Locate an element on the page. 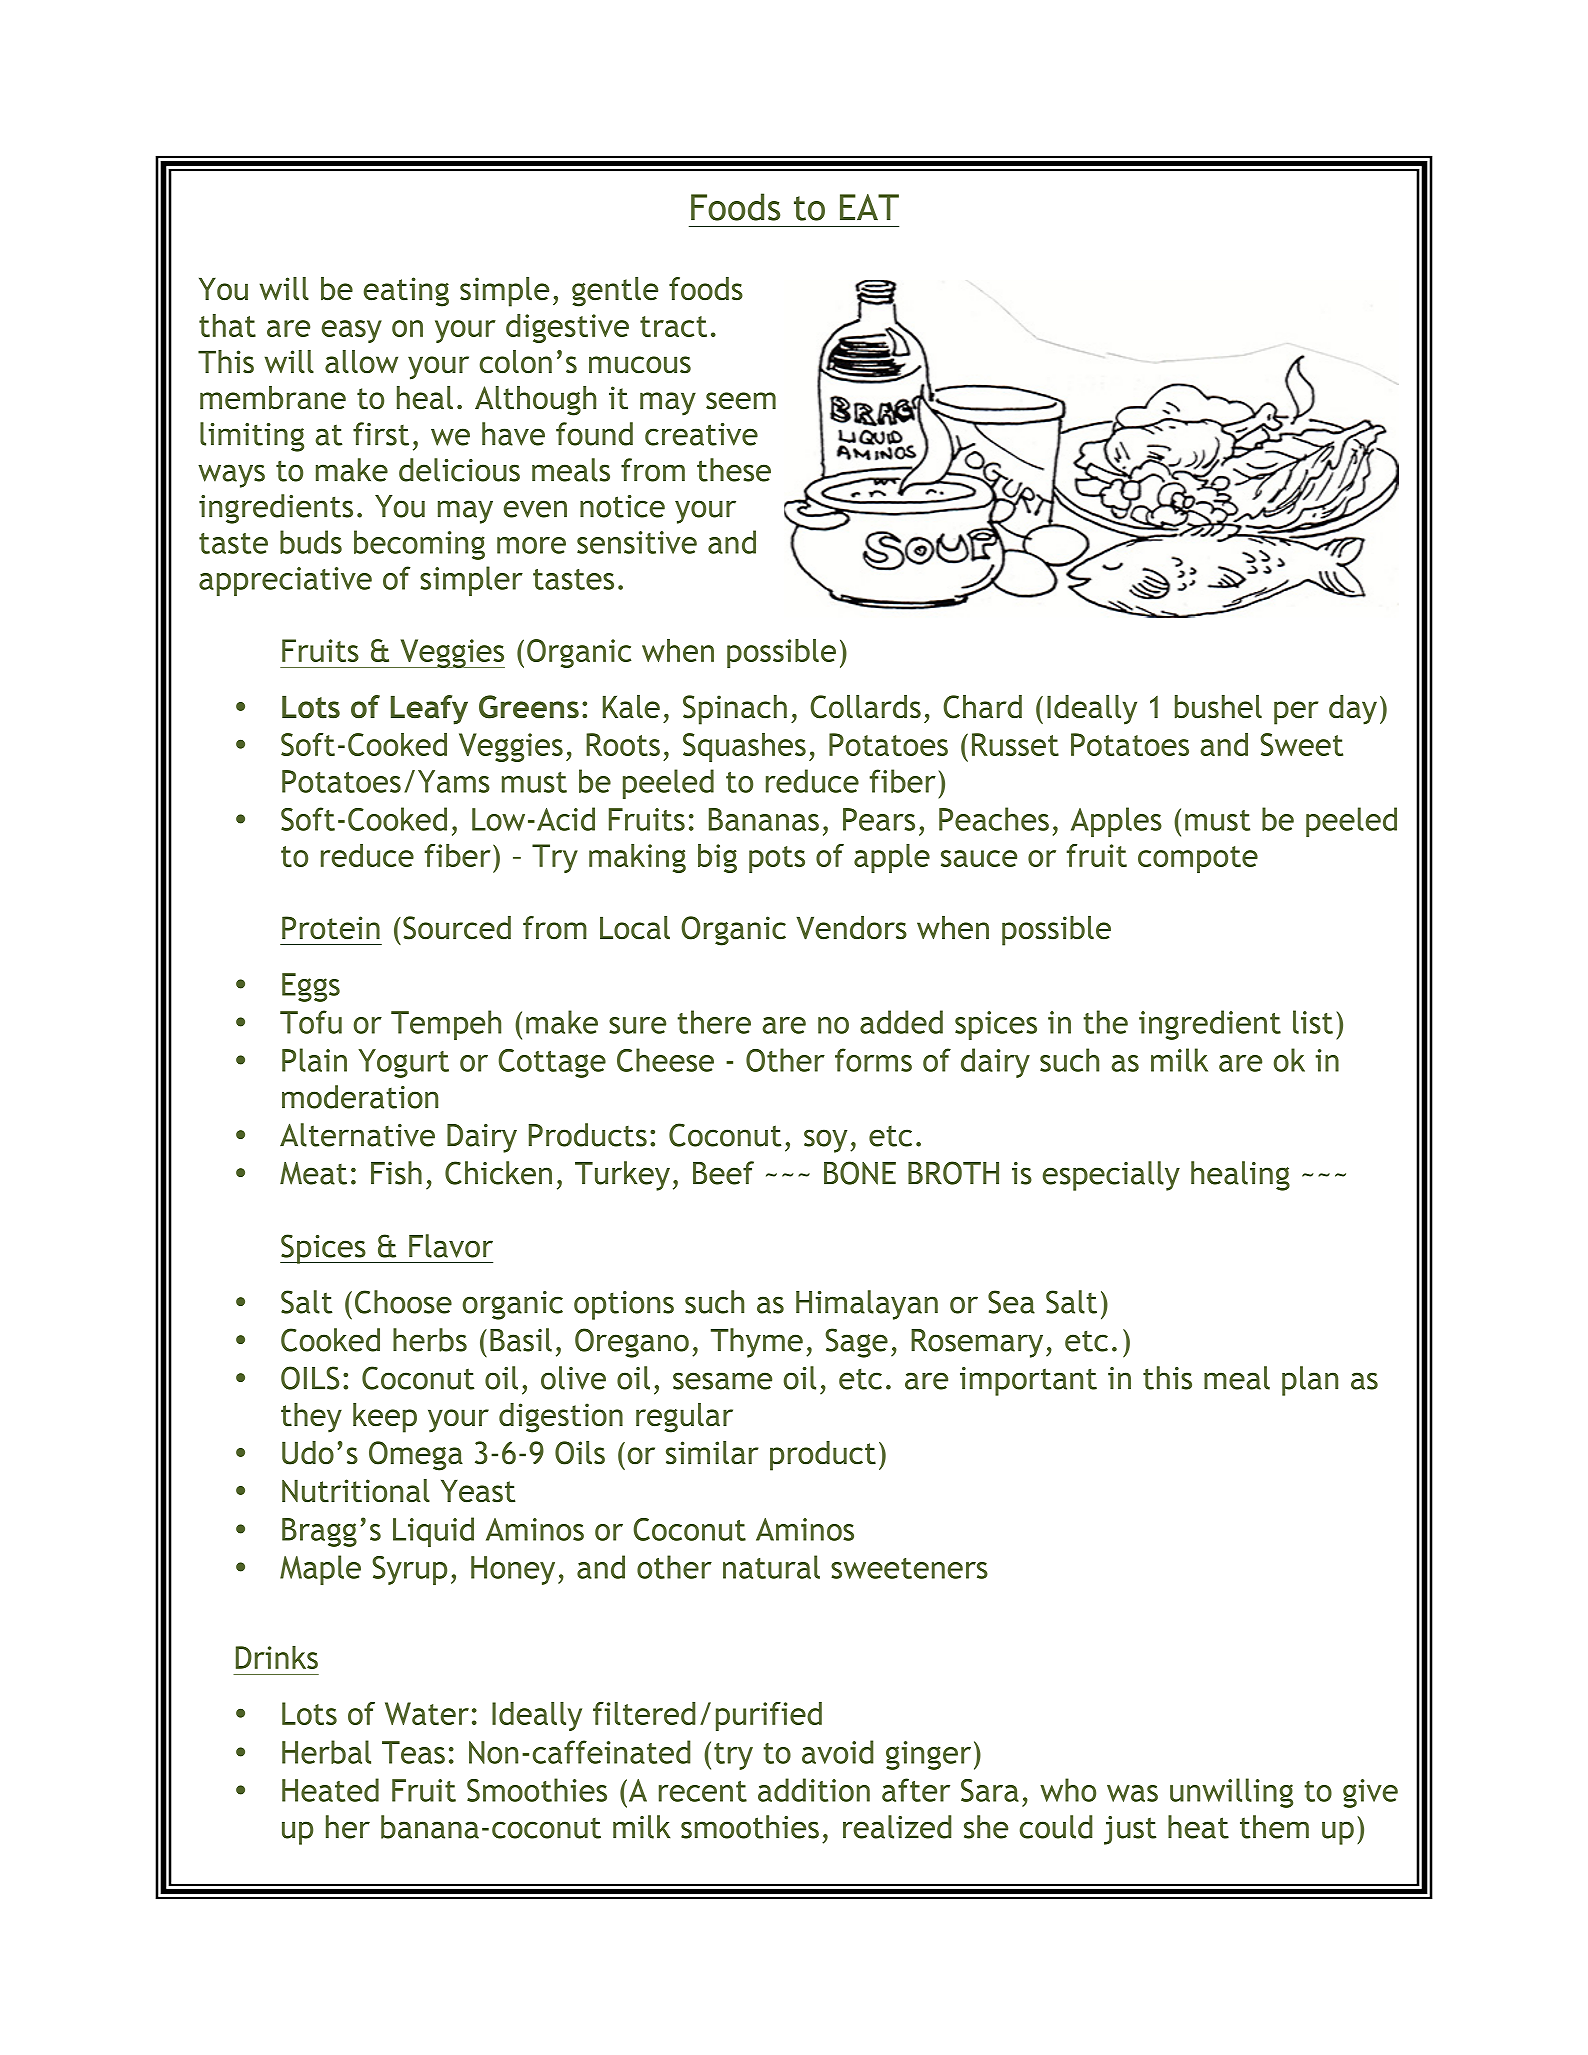 The image size is (1588, 2055). bushel is located at coordinates (1218, 707).
